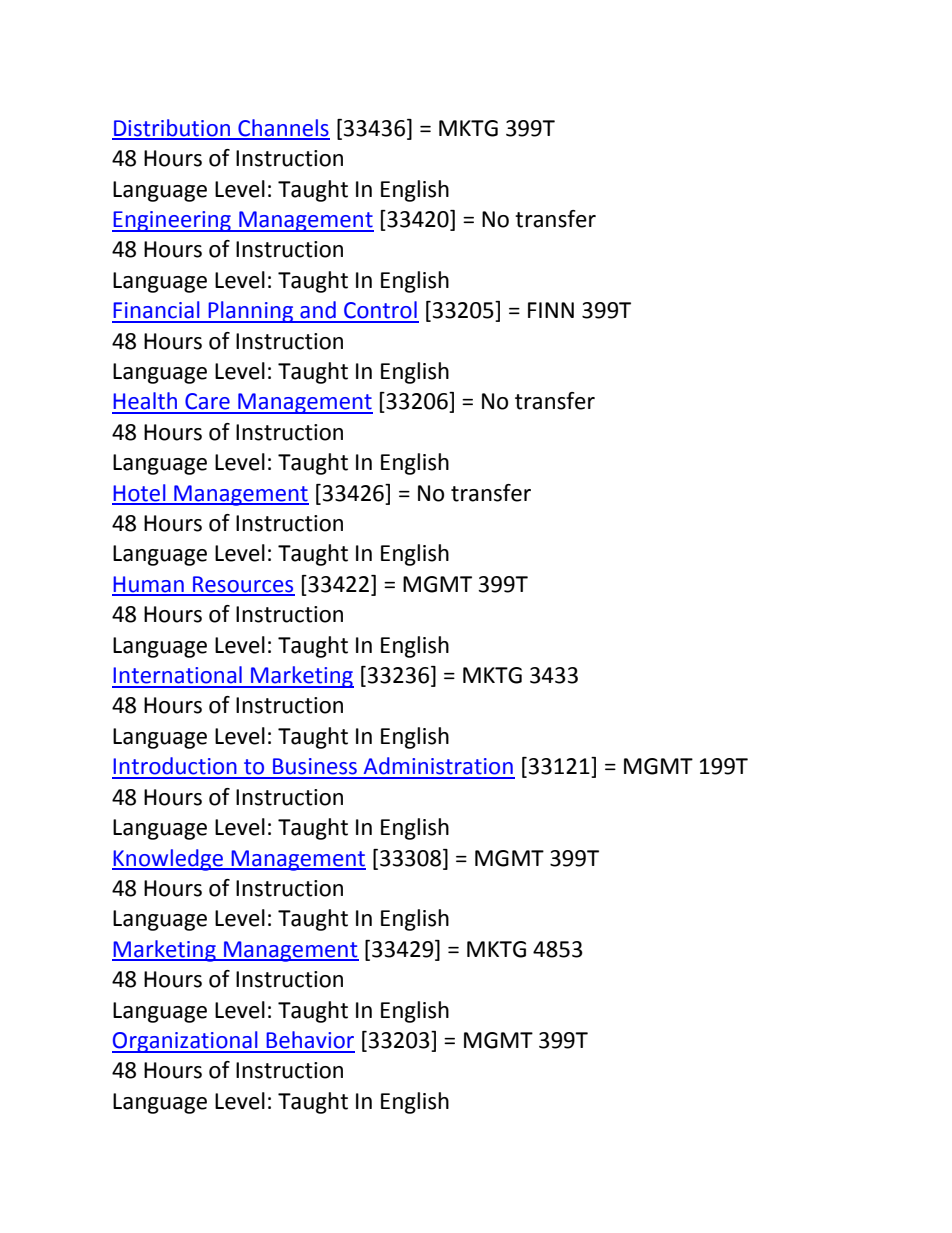  Describe the element at coordinates (251, 312) in the page. I see `Planning` at that location.
